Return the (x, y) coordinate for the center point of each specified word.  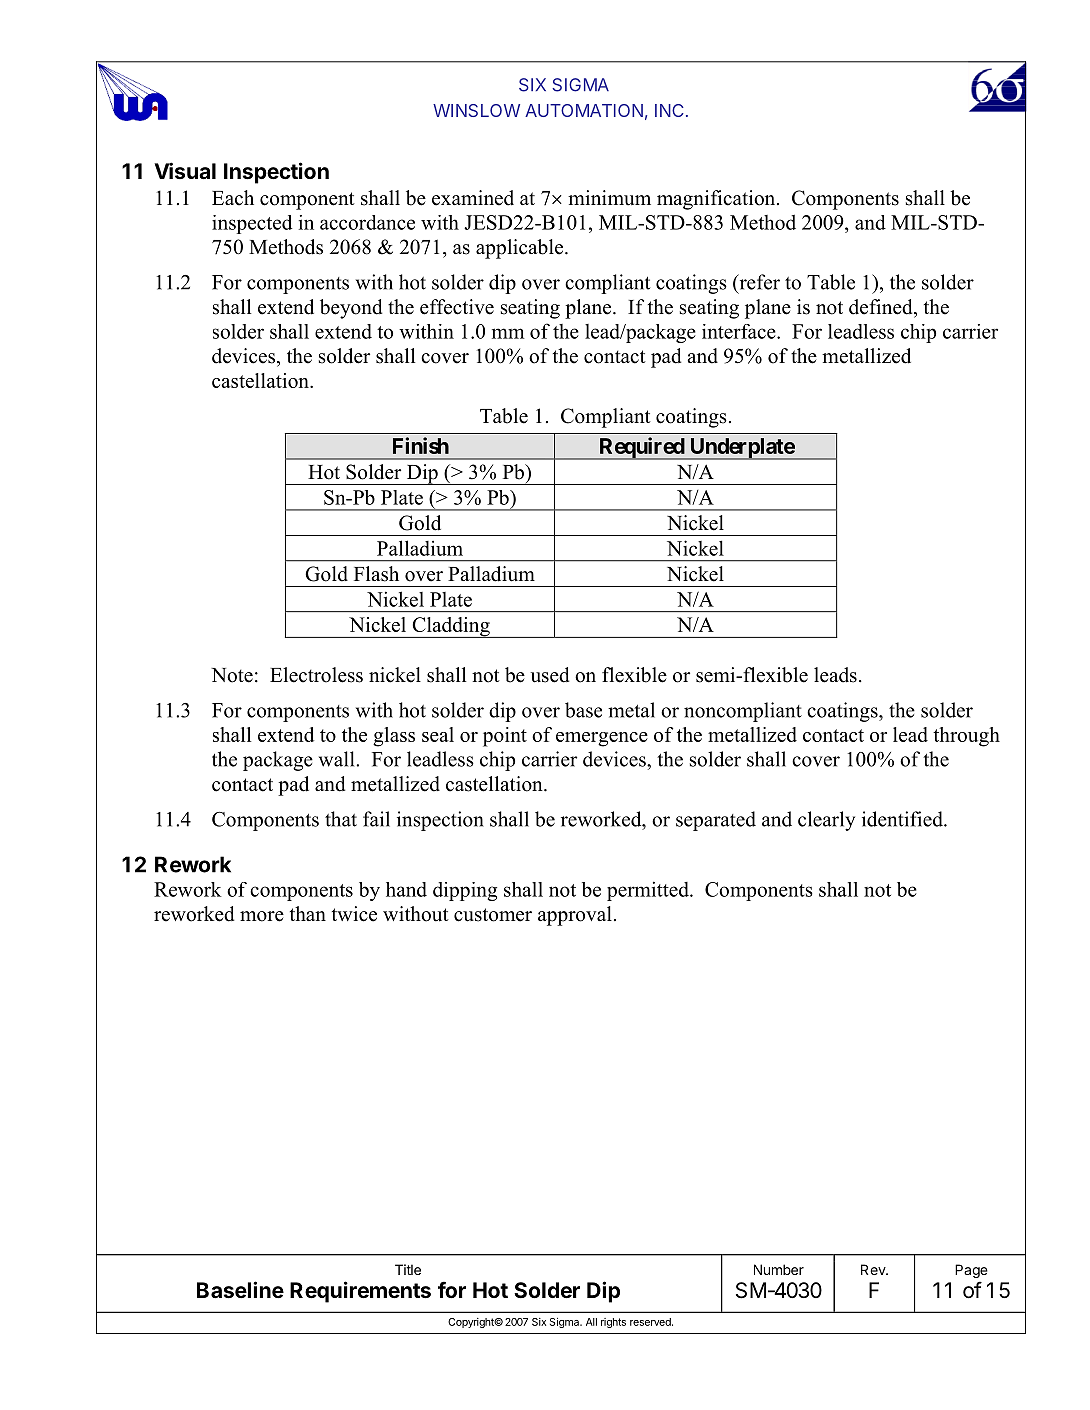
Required (641, 448)
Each (233, 198)
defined (882, 308)
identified (903, 819)
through (966, 737)
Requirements (360, 1292)
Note (232, 675)
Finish (421, 445)
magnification (717, 200)
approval (575, 916)
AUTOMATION (584, 110)
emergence (602, 739)
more (262, 916)
